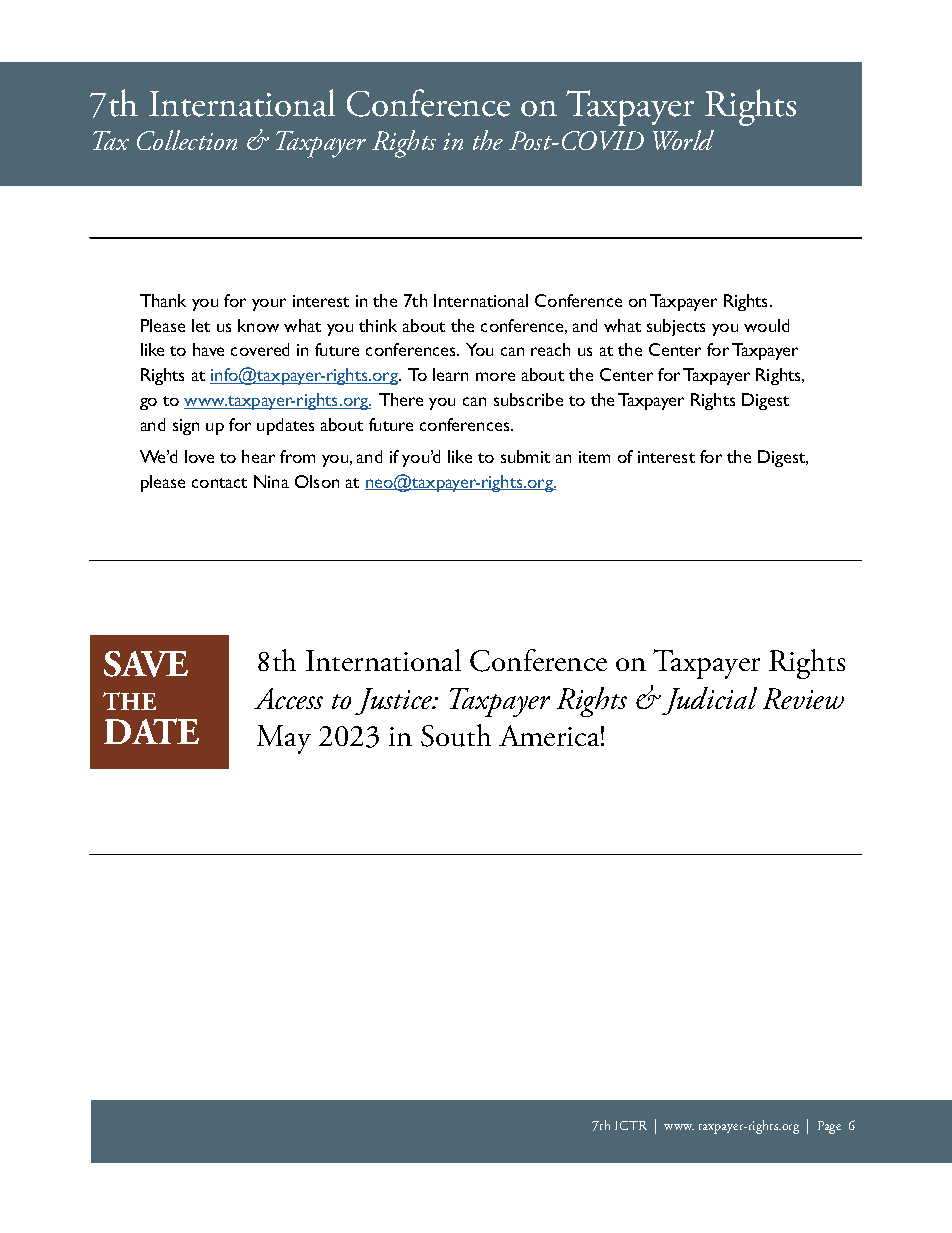 This document has width=952, height=1233. Describe the element at coordinates (456, 735) in the document. I see `South` at that location.
